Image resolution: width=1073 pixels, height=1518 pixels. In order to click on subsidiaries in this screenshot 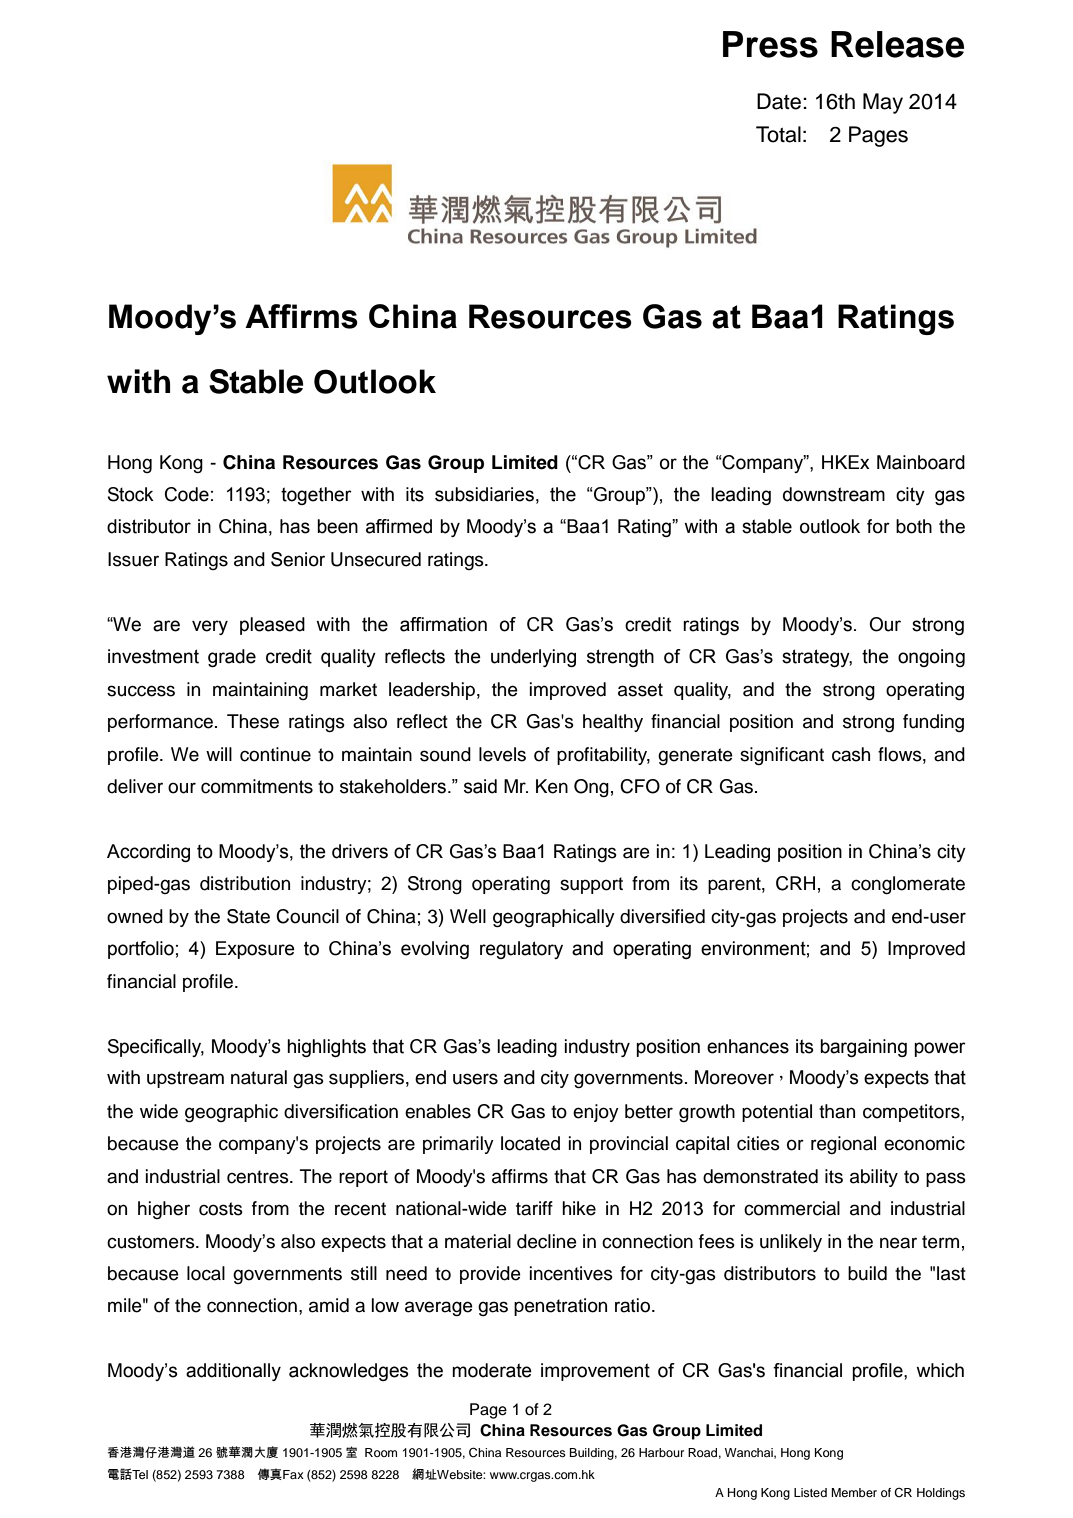, I will do `click(484, 494)`.
